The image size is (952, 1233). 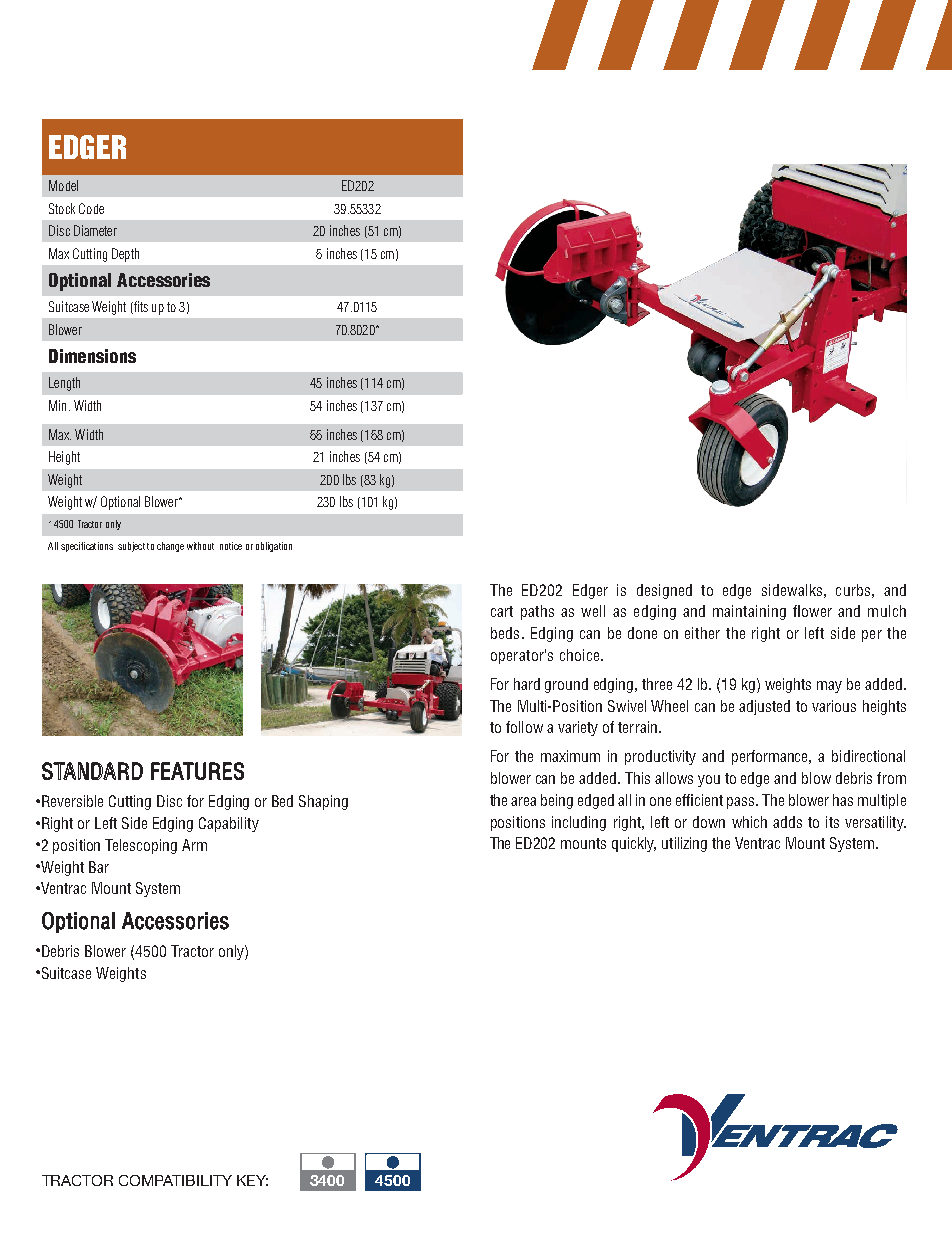 What do you see at coordinates (829, 687) in the screenshot?
I see `may` at bounding box center [829, 687].
